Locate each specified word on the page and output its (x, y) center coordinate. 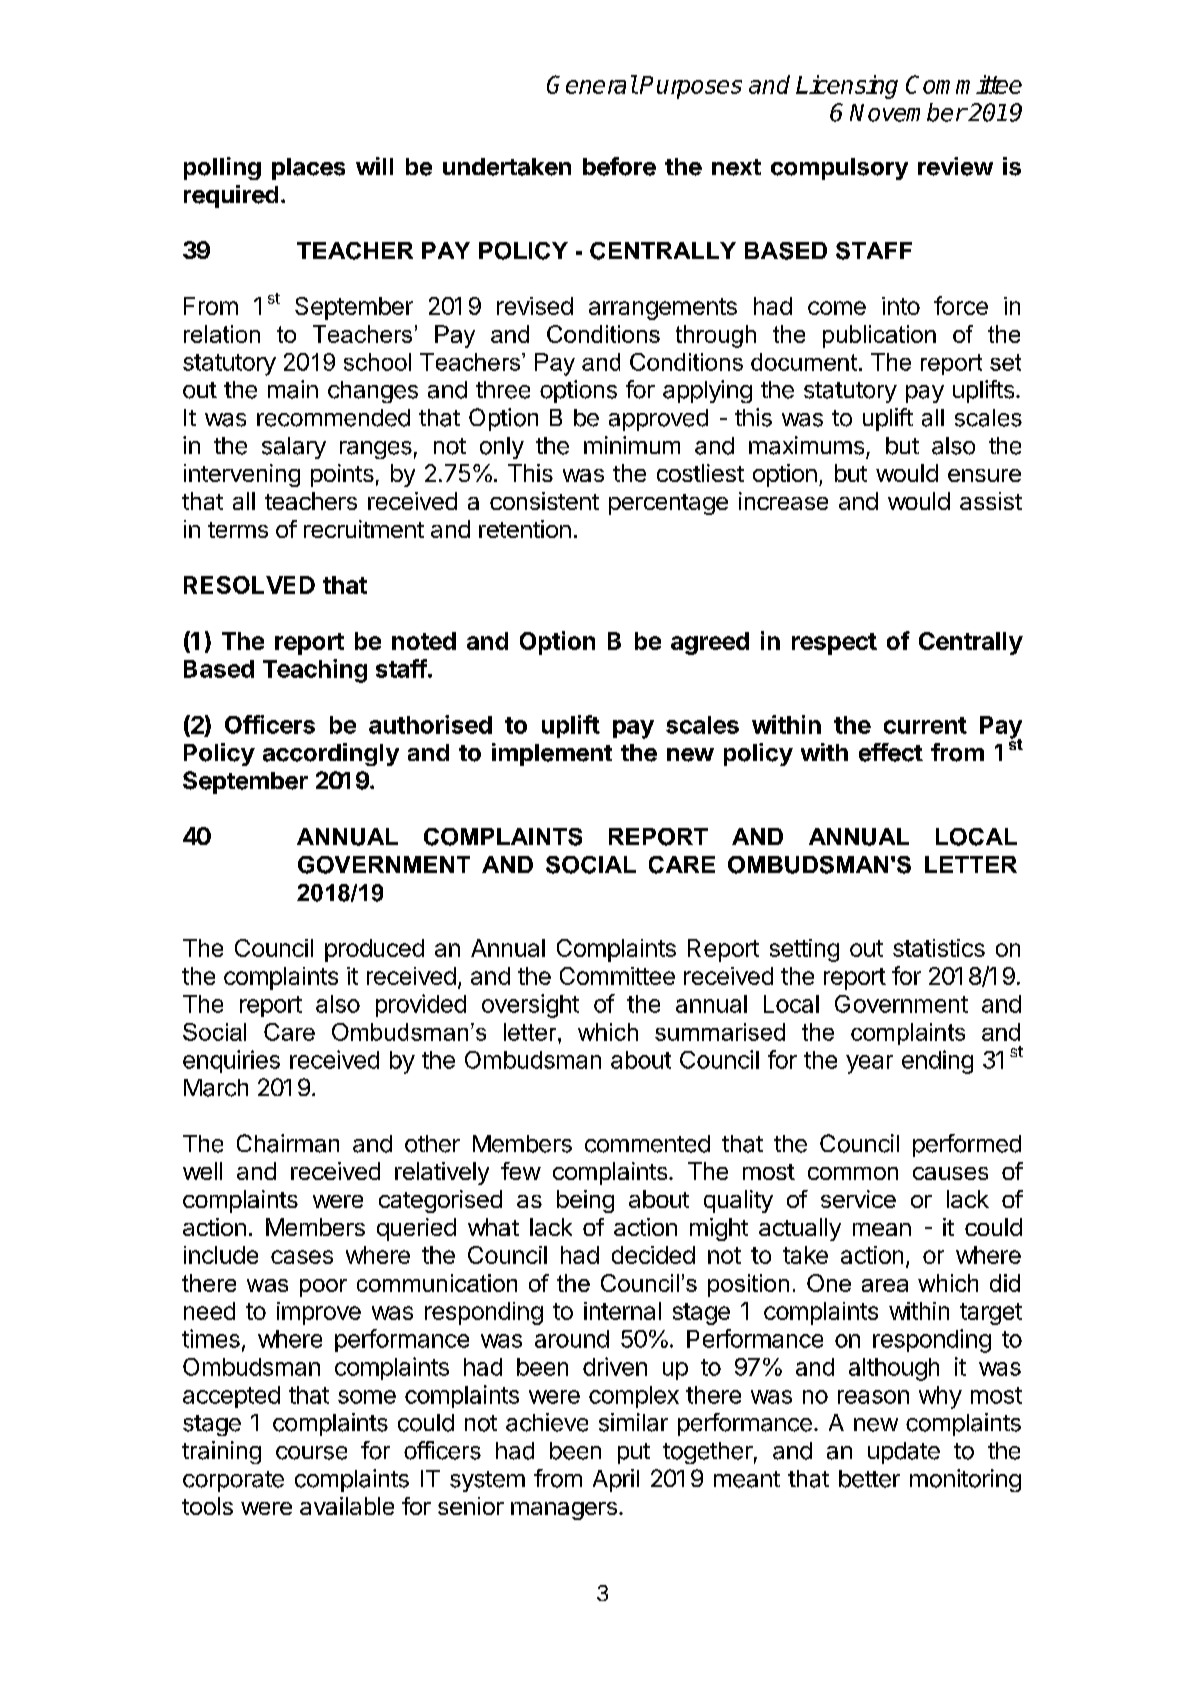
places (308, 169)
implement (552, 754)
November (908, 112)
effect (891, 752)
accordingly (331, 754)
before (619, 166)
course (311, 1453)
